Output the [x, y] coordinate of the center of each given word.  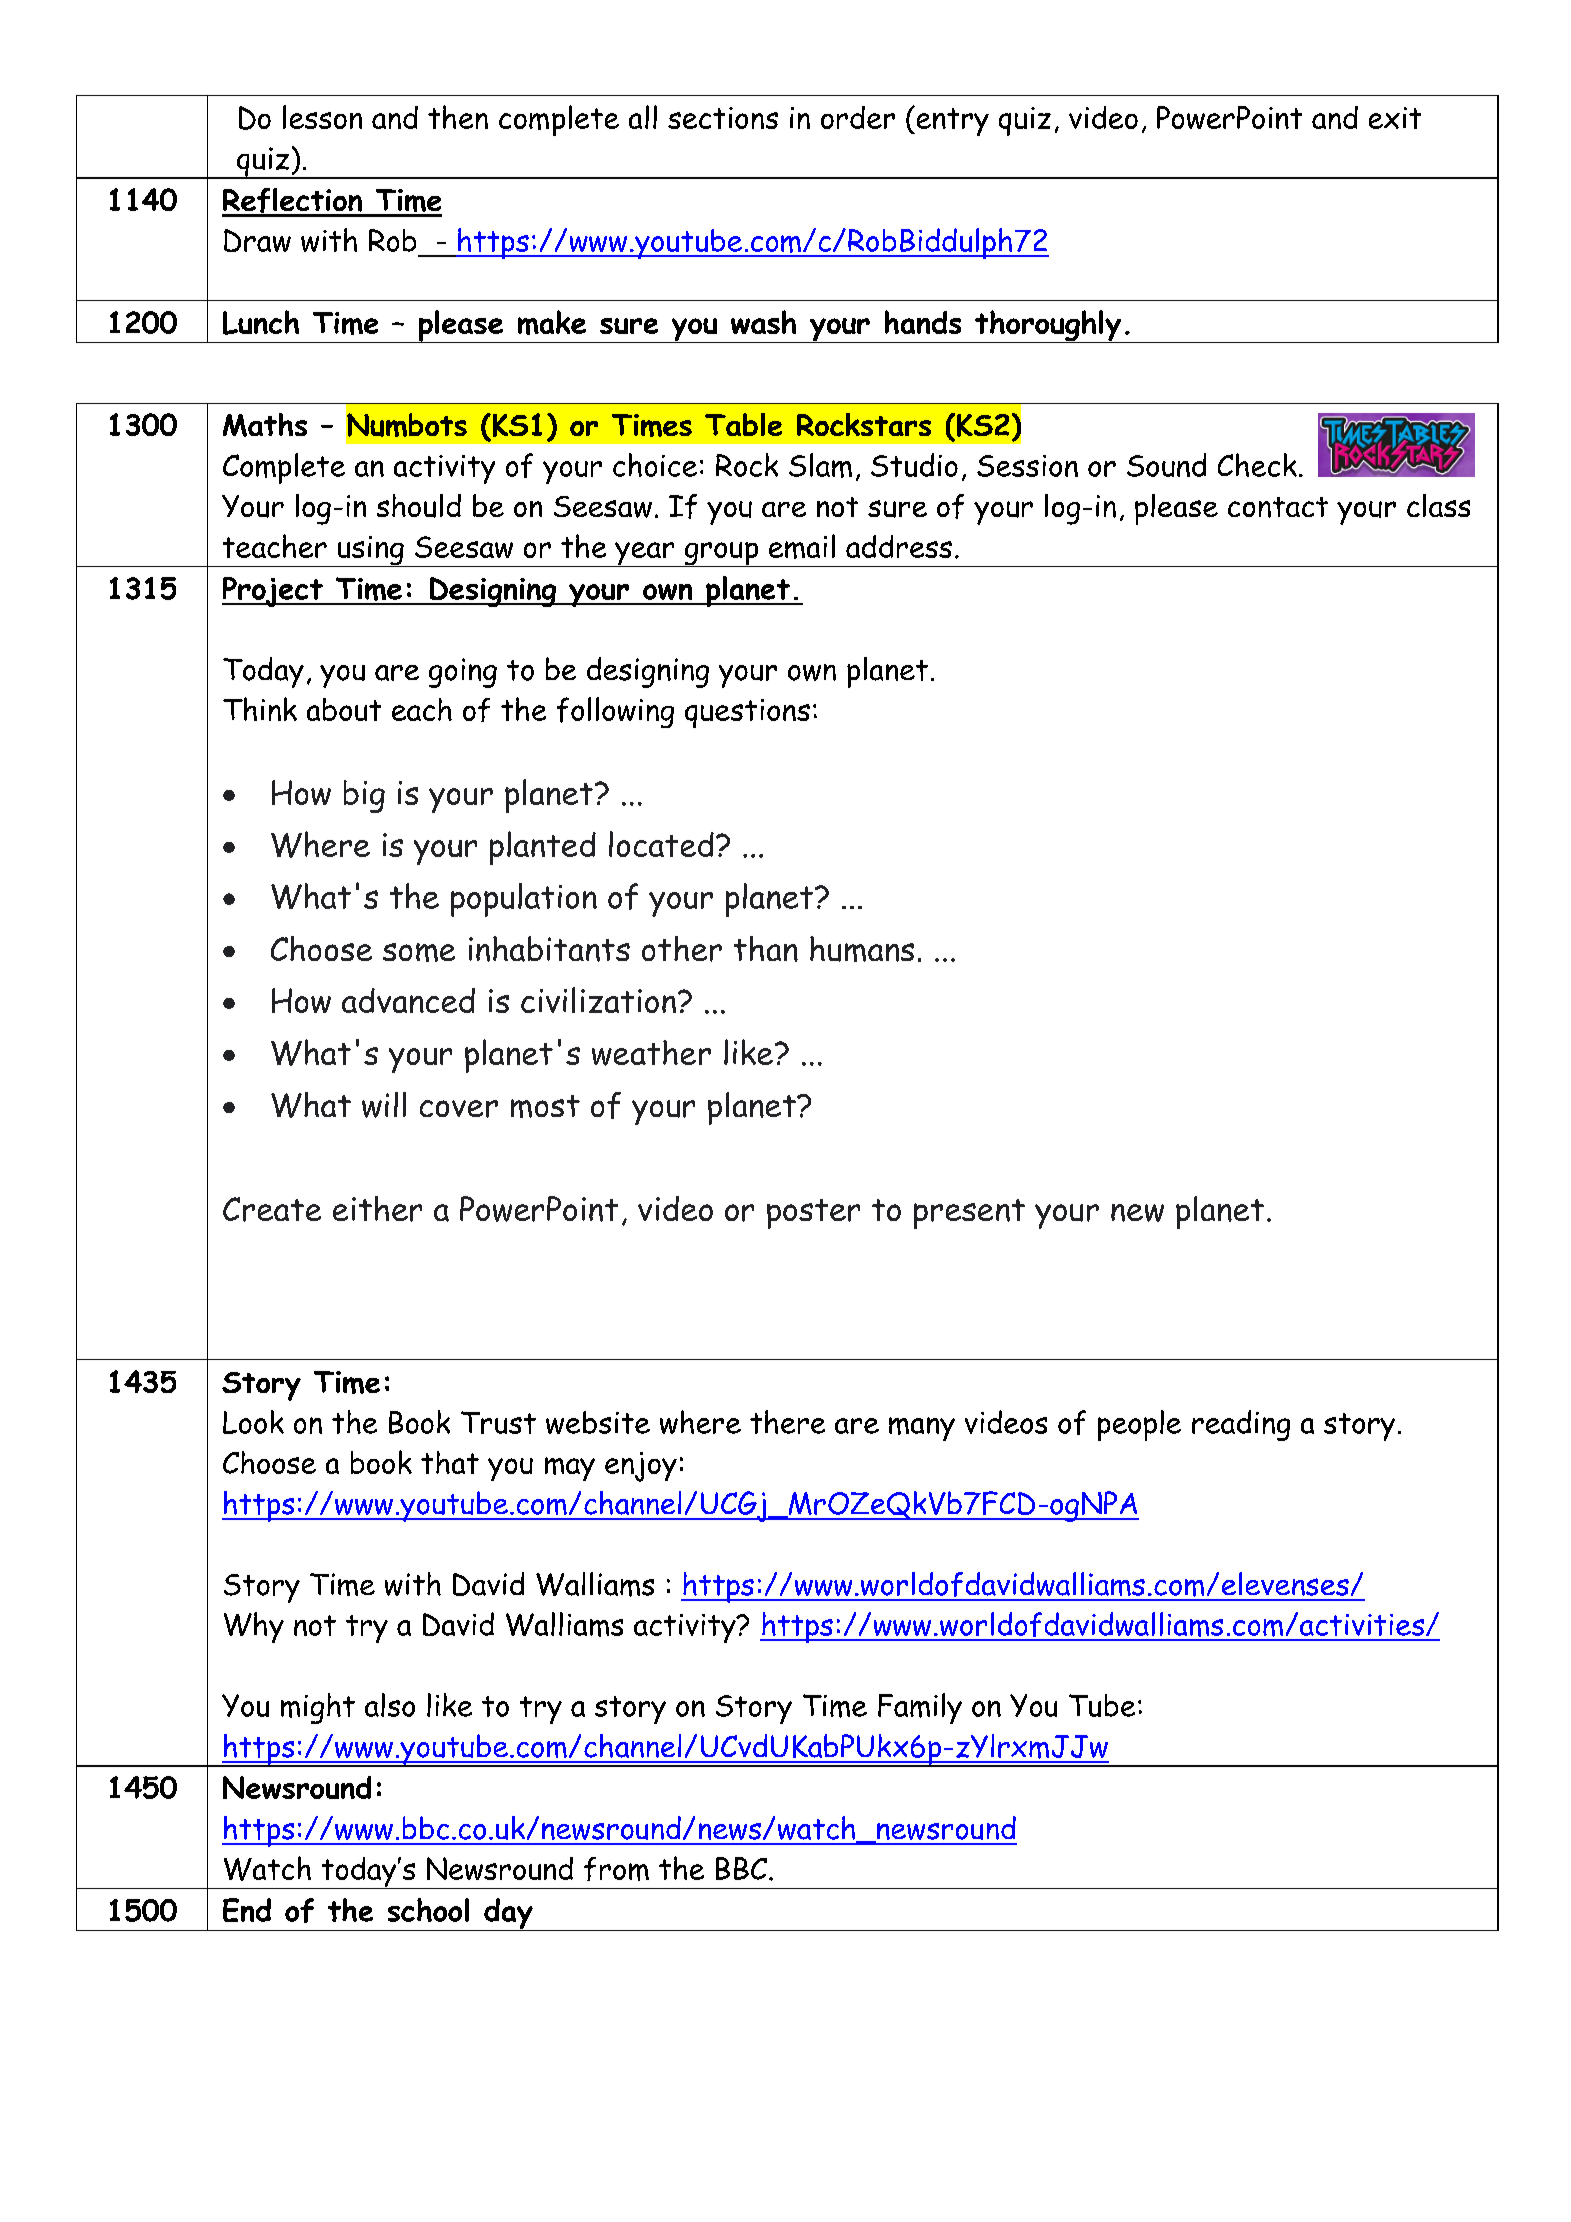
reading [1241, 1425]
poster [813, 1214]
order [858, 117]
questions [747, 713]
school [428, 1910]
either [377, 1209]
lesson [322, 117]
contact [1278, 507]
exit [1395, 118]
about [344, 709]
